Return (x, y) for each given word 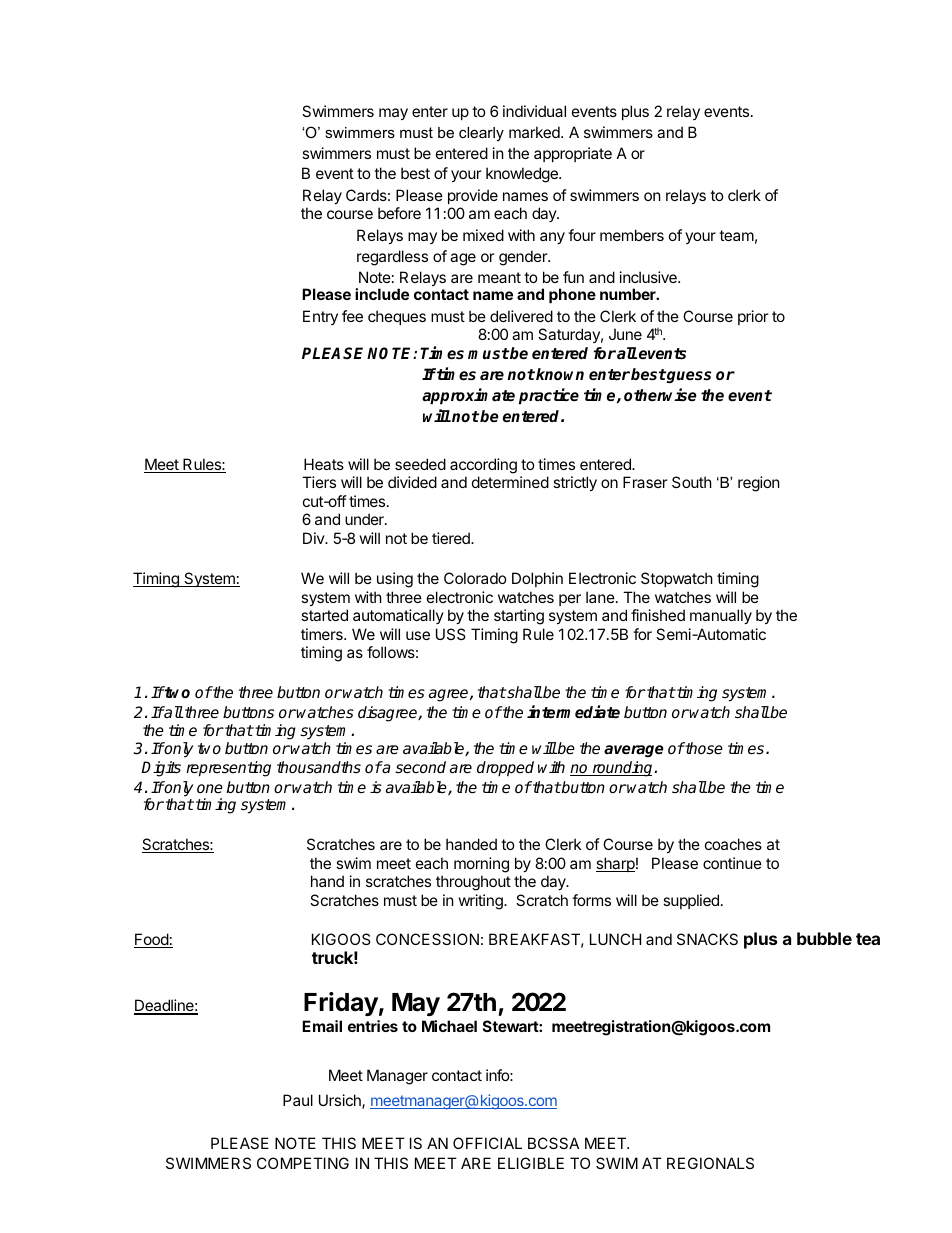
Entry (320, 317)
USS (451, 634)
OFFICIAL (487, 1143)
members (632, 235)
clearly (481, 134)
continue (732, 863)
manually (721, 616)
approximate (468, 396)
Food (152, 940)
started (324, 615)
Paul (298, 1100)
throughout (473, 883)
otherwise (660, 395)
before (399, 213)
